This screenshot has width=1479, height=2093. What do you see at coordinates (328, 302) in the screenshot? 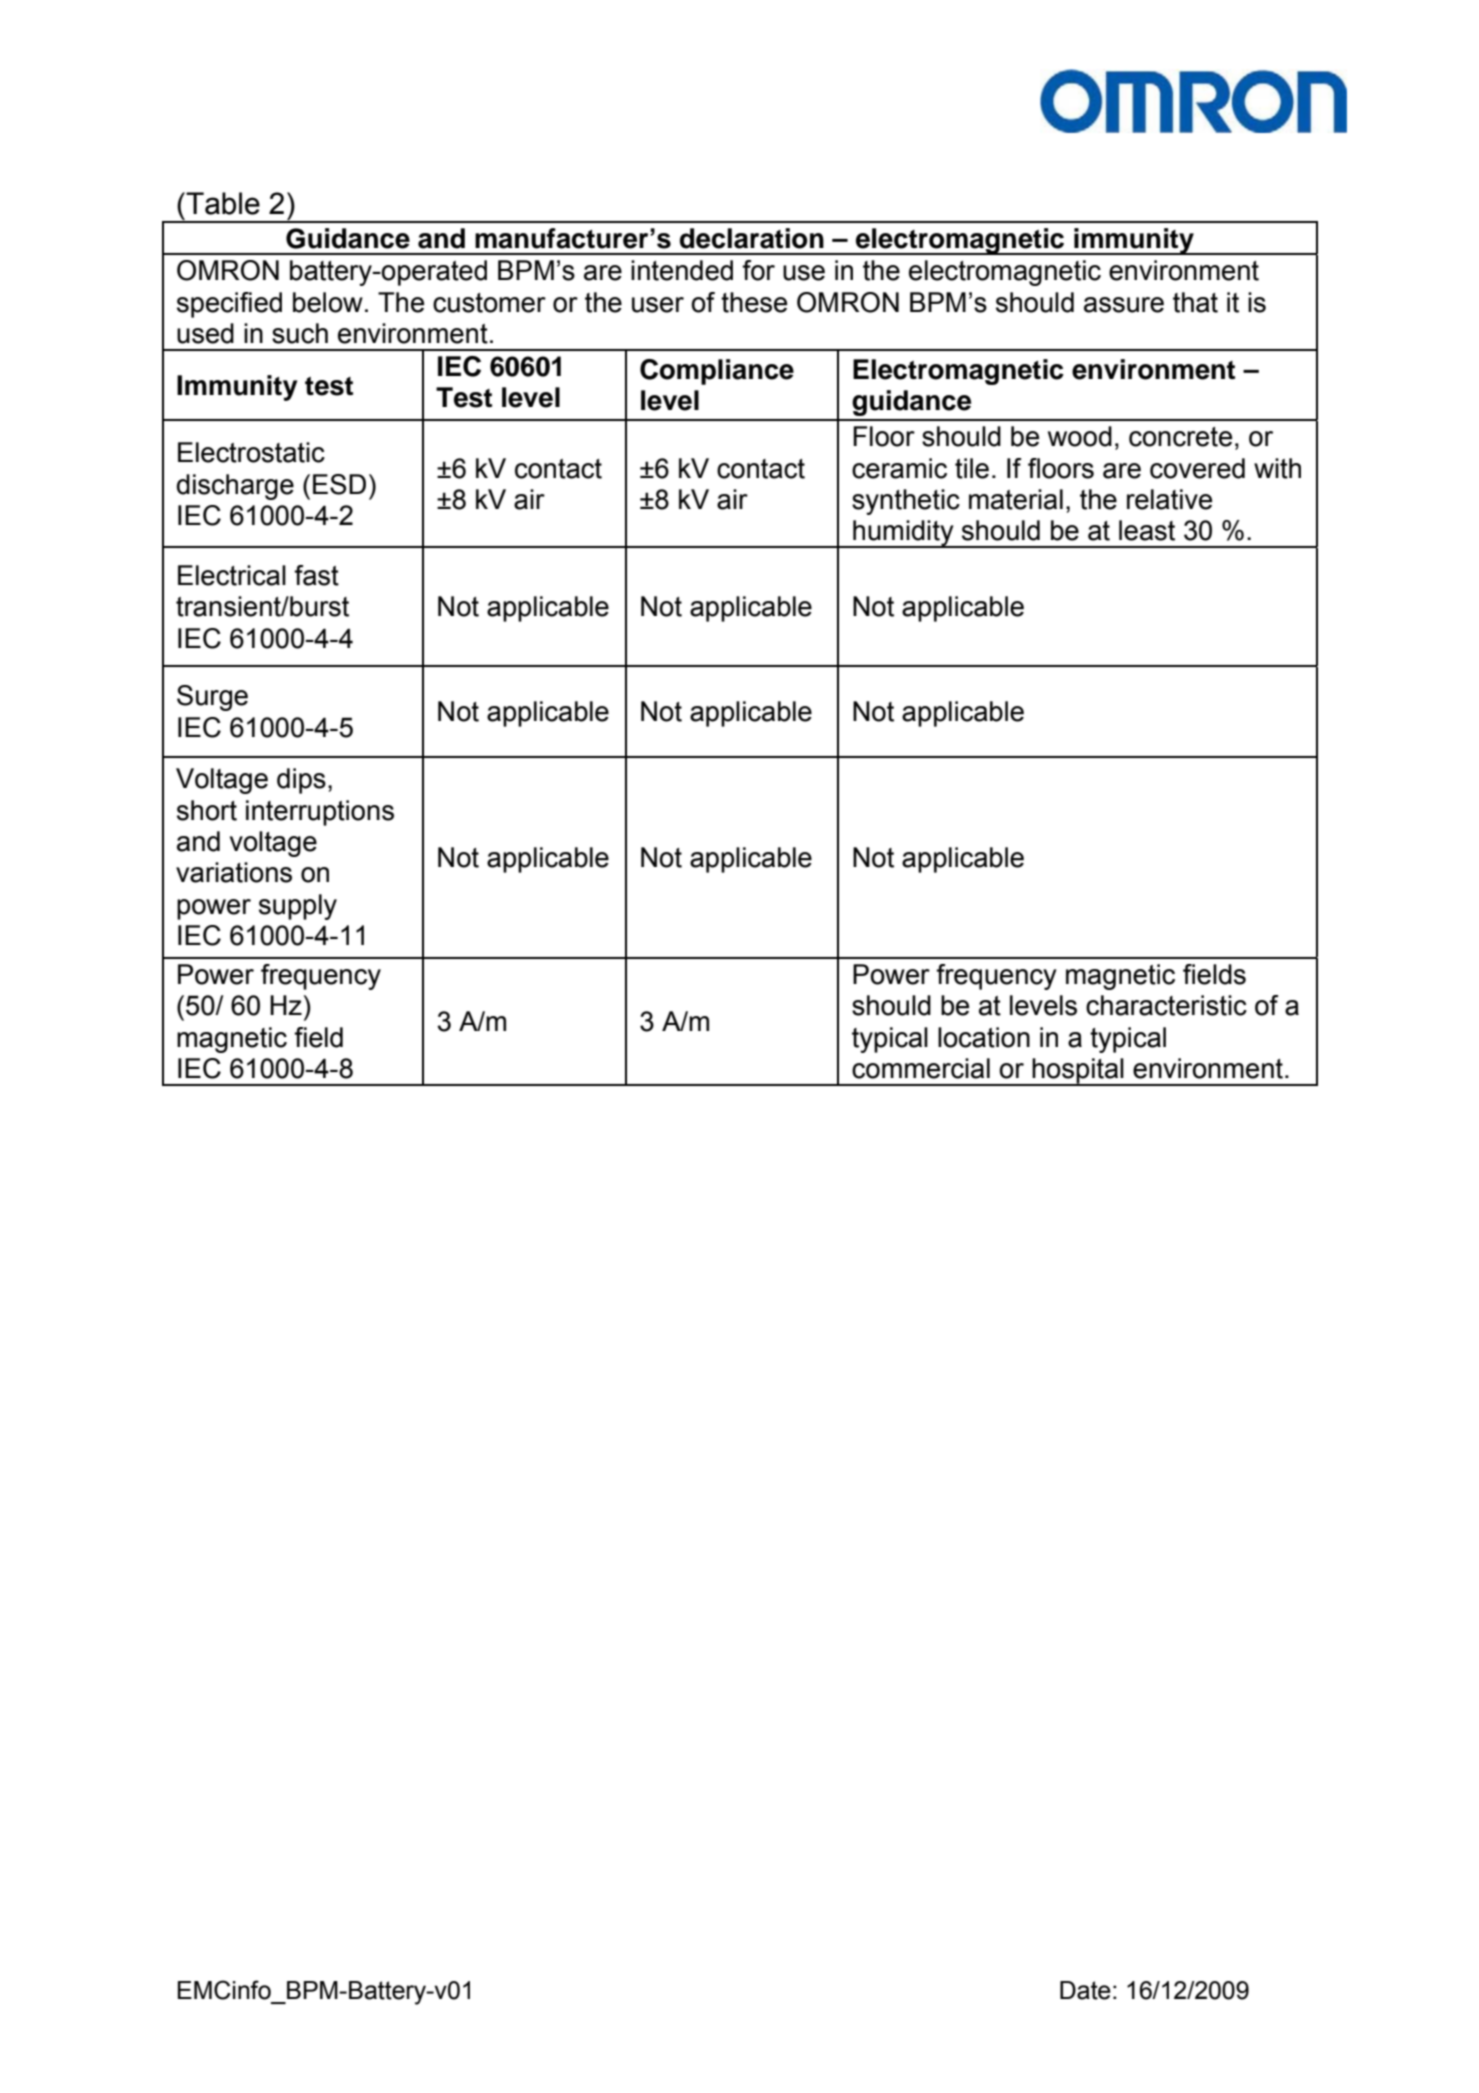
I see `below` at bounding box center [328, 302].
